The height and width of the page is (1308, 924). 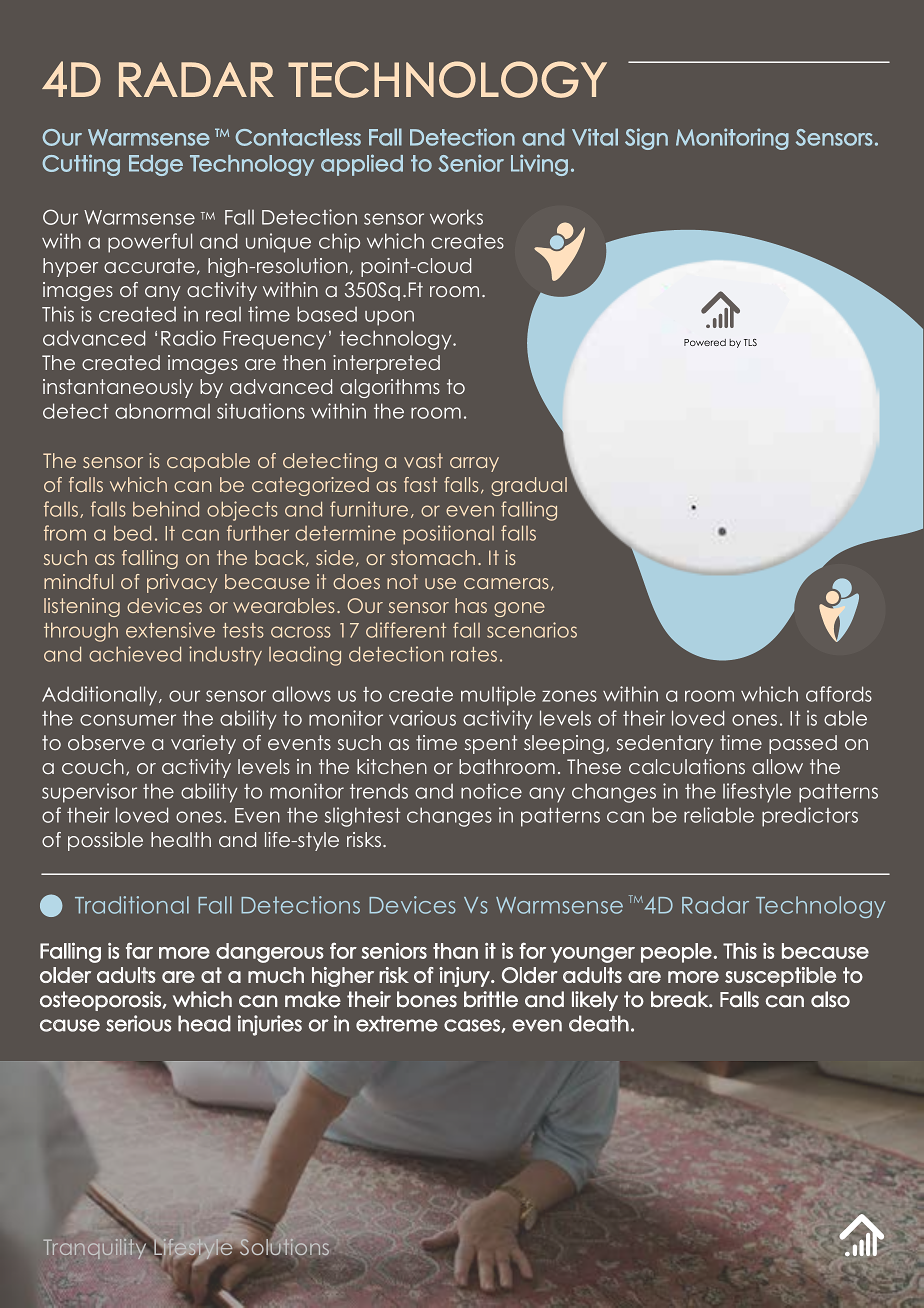 I want to click on serious, so click(x=138, y=1023).
